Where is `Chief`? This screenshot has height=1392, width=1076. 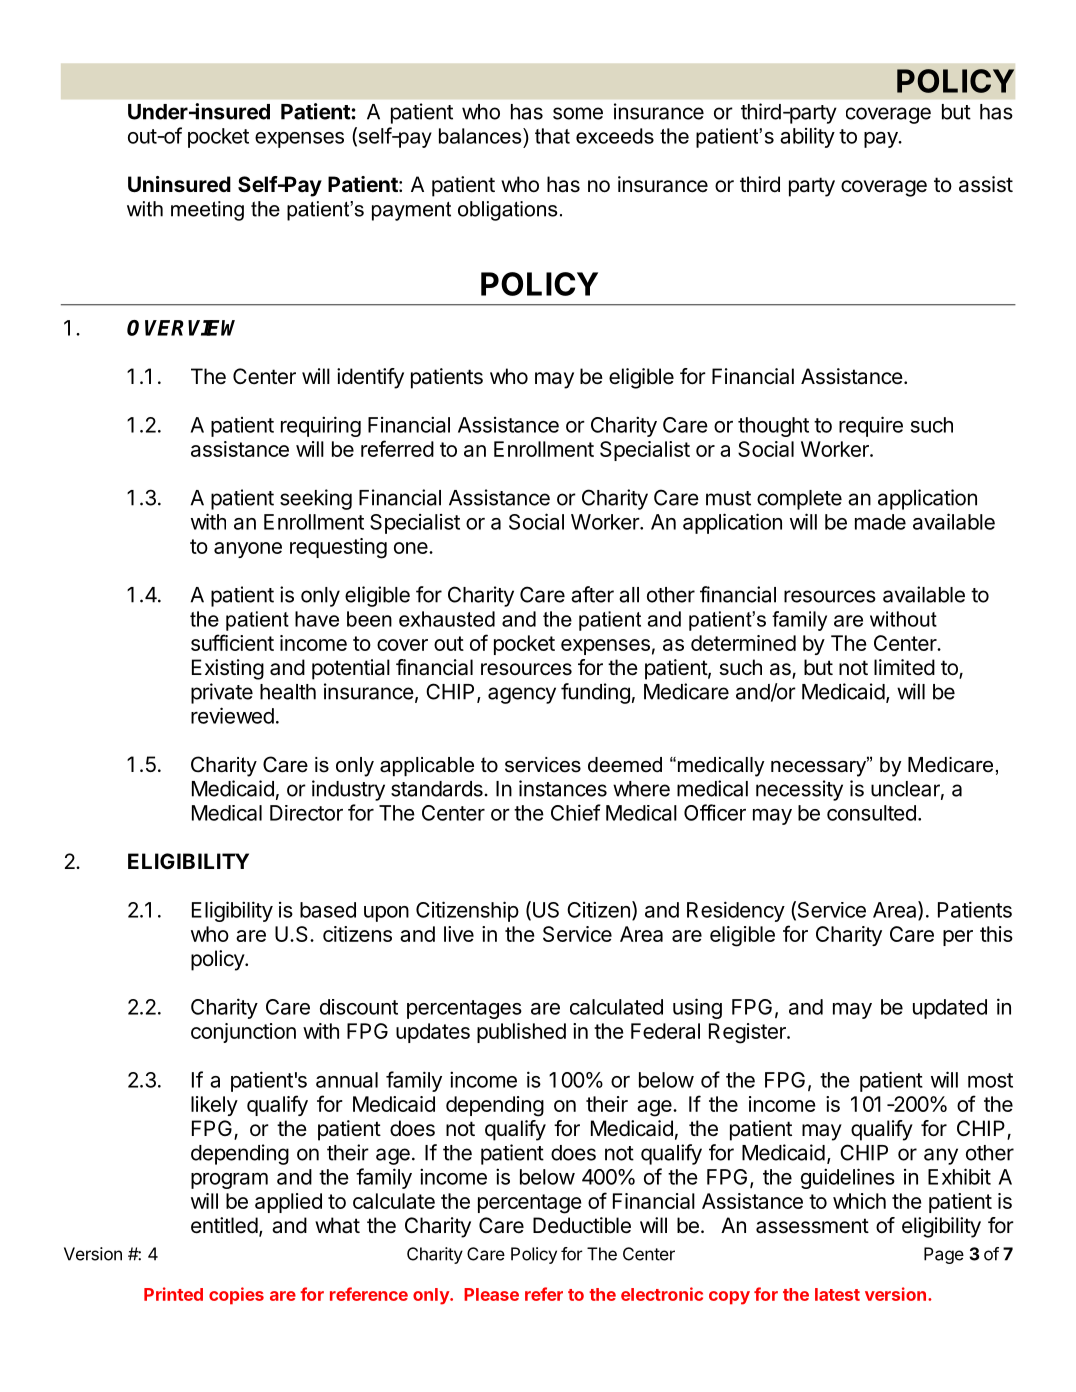
Chief is located at coordinates (576, 812).
